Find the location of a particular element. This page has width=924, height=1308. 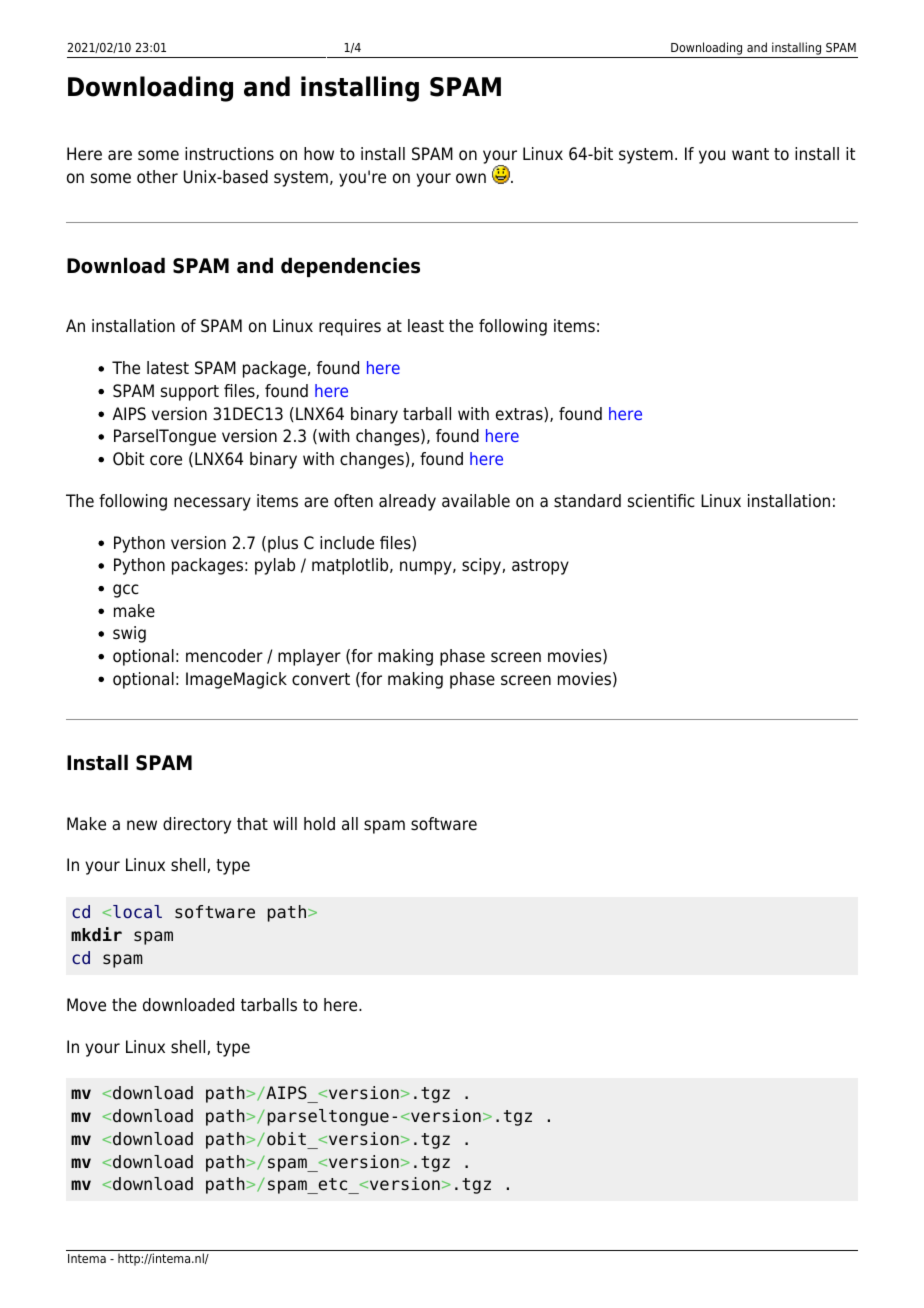

how is located at coordinates (319, 154).
